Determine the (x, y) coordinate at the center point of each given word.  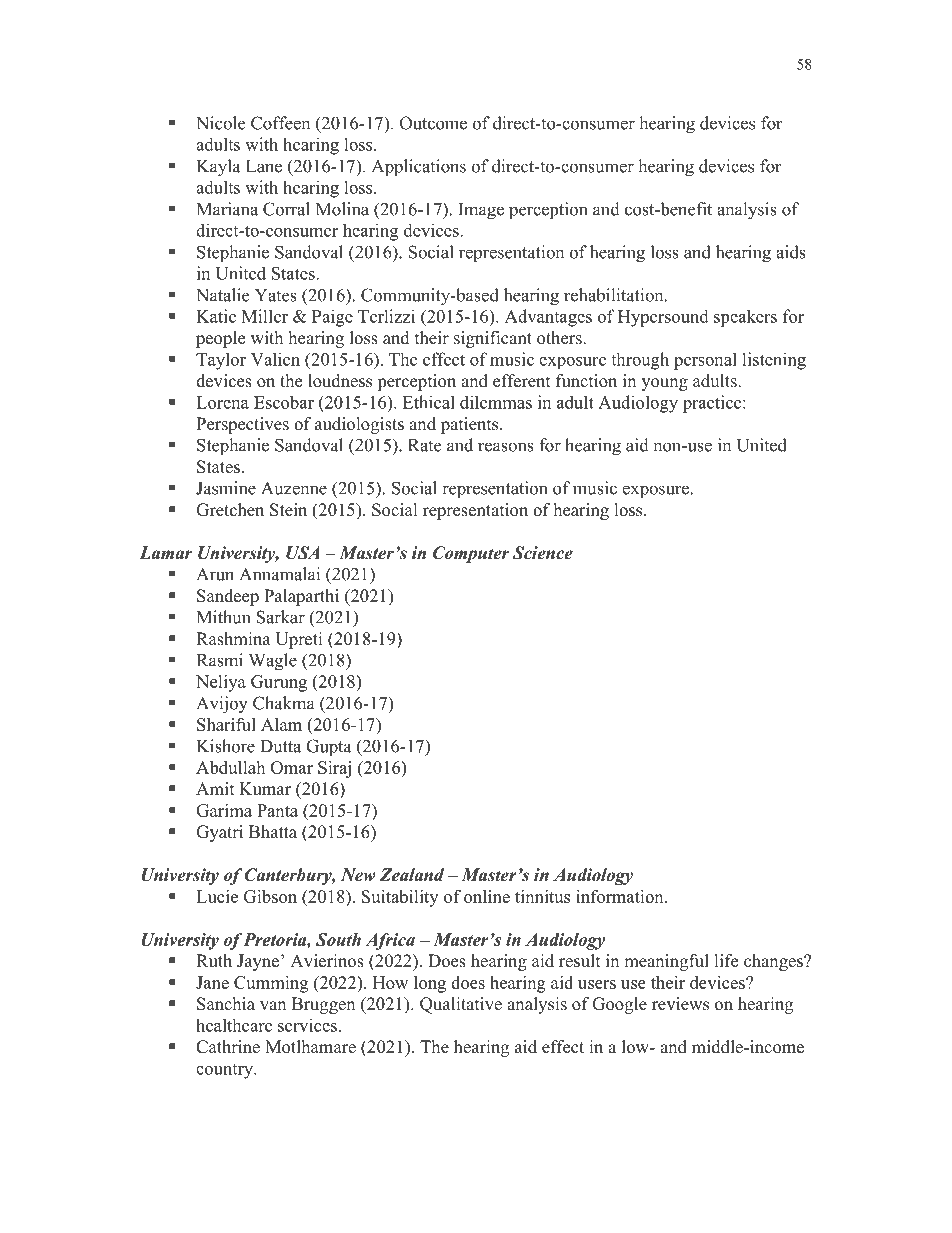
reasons (506, 447)
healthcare (234, 1025)
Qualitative (461, 1005)
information (621, 896)
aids (791, 252)
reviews (680, 1004)
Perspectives (242, 425)
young (664, 384)
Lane (264, 166)
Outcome (433, 123)
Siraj (334, 769)
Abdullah (230, 767)
